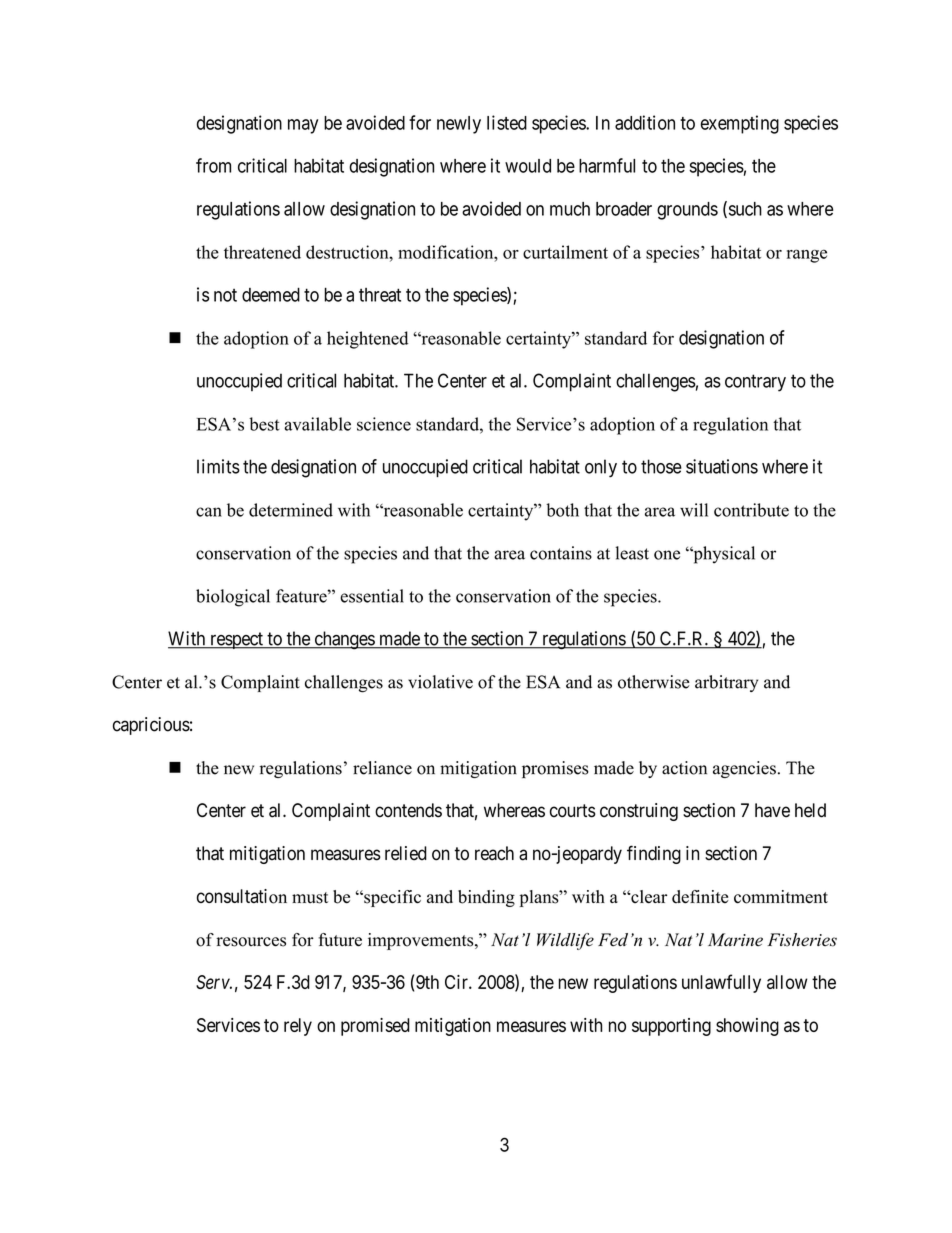 The image size is (952, 1233). Describe the element at coordinates (772, 810) in the document. I see `have` at that location.
